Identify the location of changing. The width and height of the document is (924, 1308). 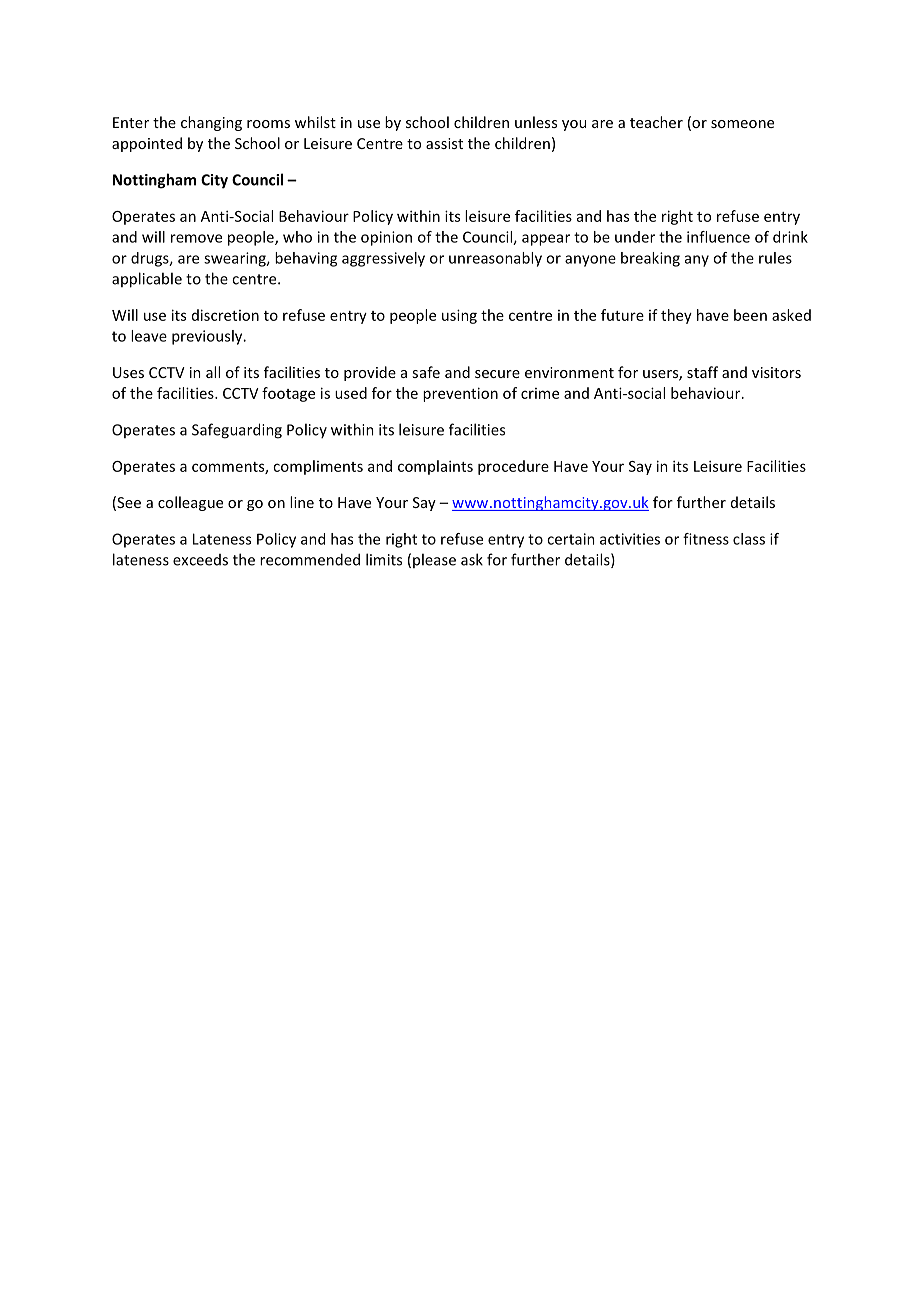
(211, 123).
